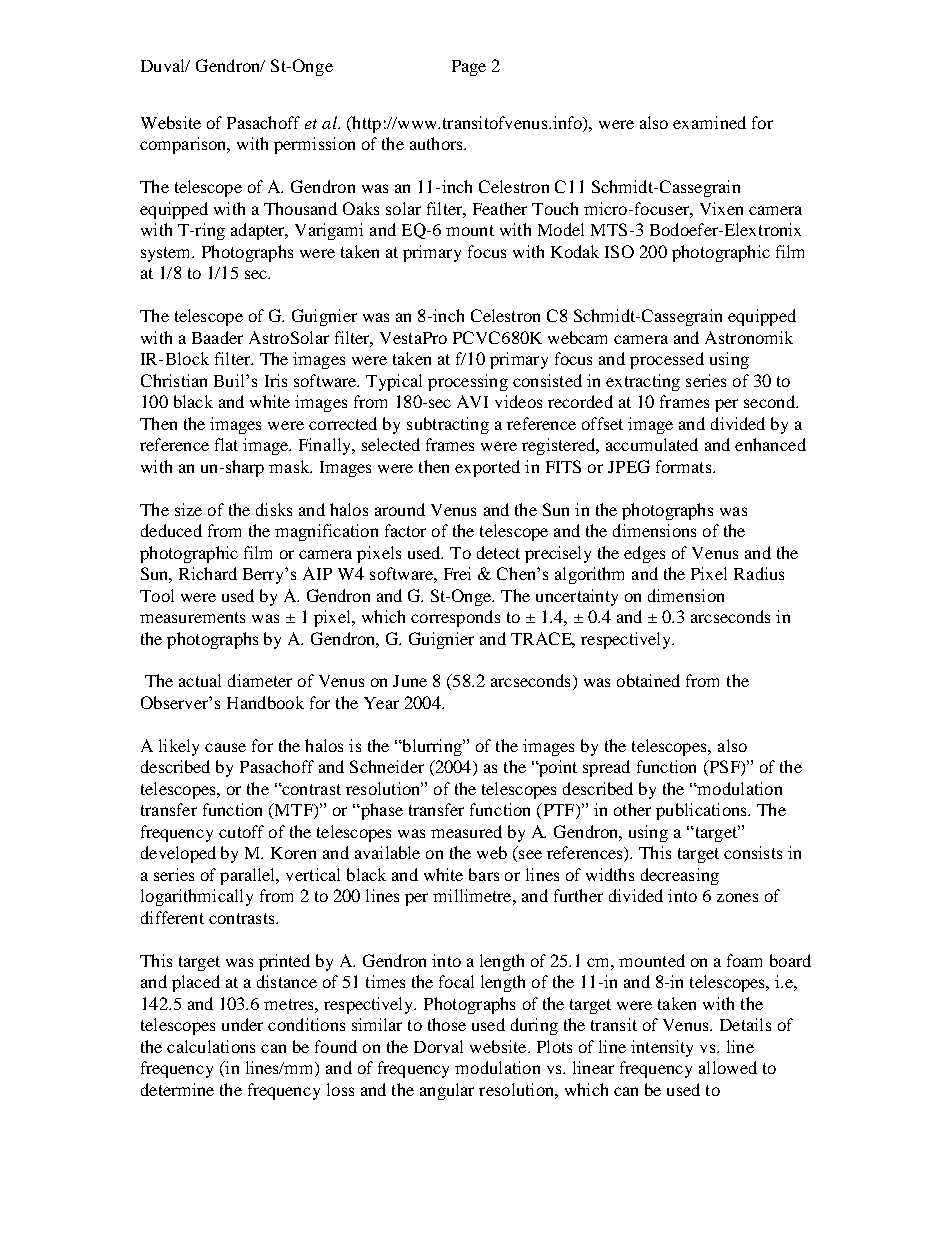  Describe the element at coordinates (469, 68) in the page. I see `Page` at that location.
